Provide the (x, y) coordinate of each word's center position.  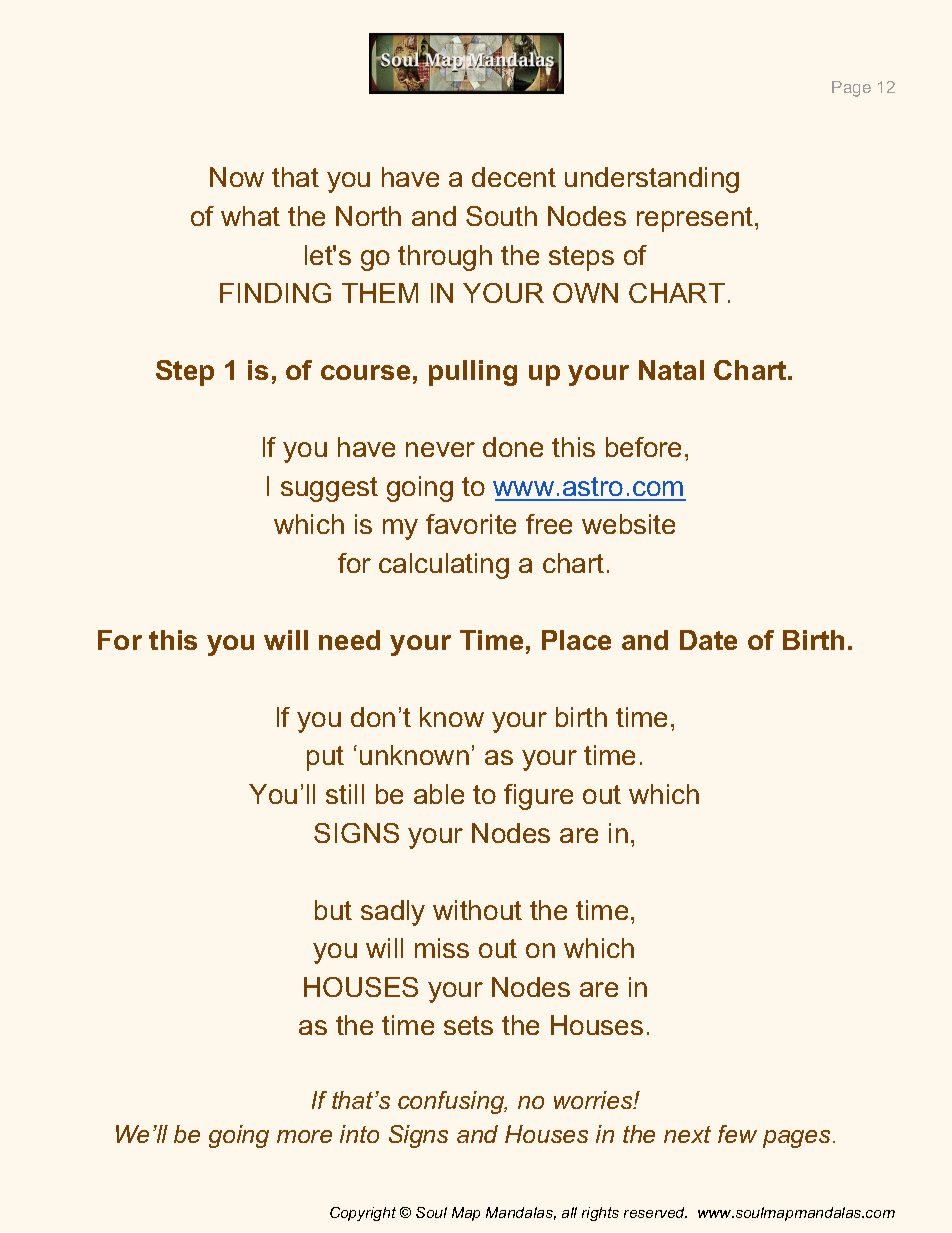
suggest (329, 489)
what (250, 216)
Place (576, 640)
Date (708, 640)
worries (594, 1100)
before (643, 447)
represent (695, 219)
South (501, 216)
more (304, 1136)
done (513, 447)
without (477, 910)
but (333, 910)
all (569, 1212)
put (325, 758)
